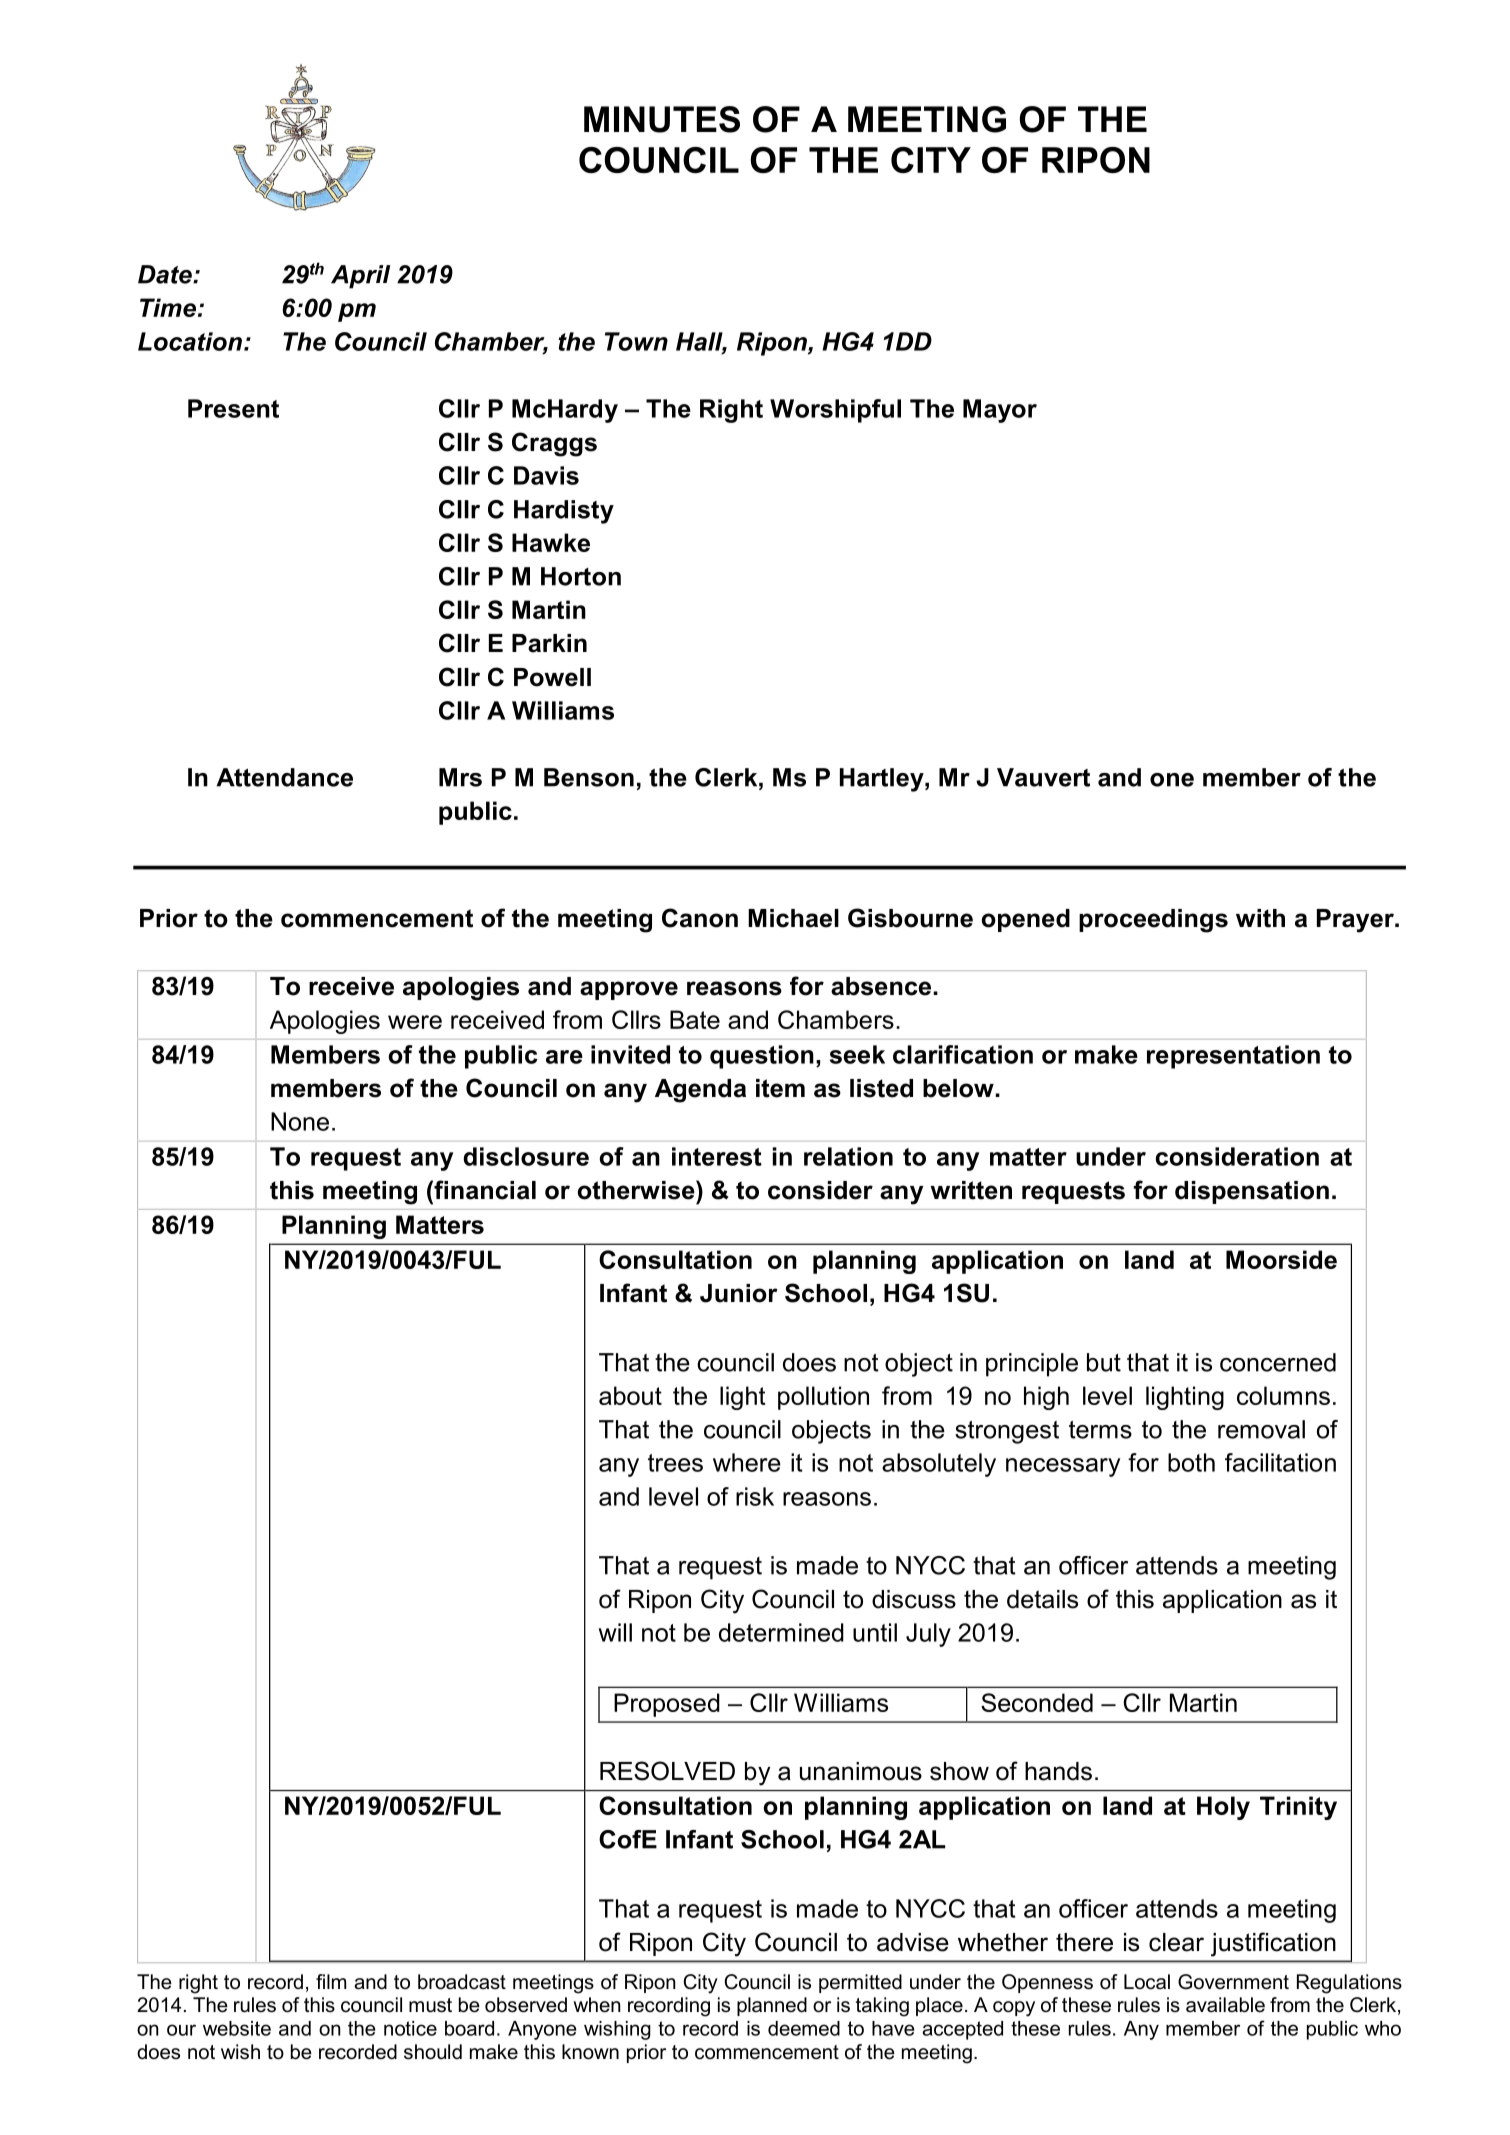 The image size is (1510, 2135). Describe the element at coordinates (1260, 918) in the screenshot. I see `with` at that location.
